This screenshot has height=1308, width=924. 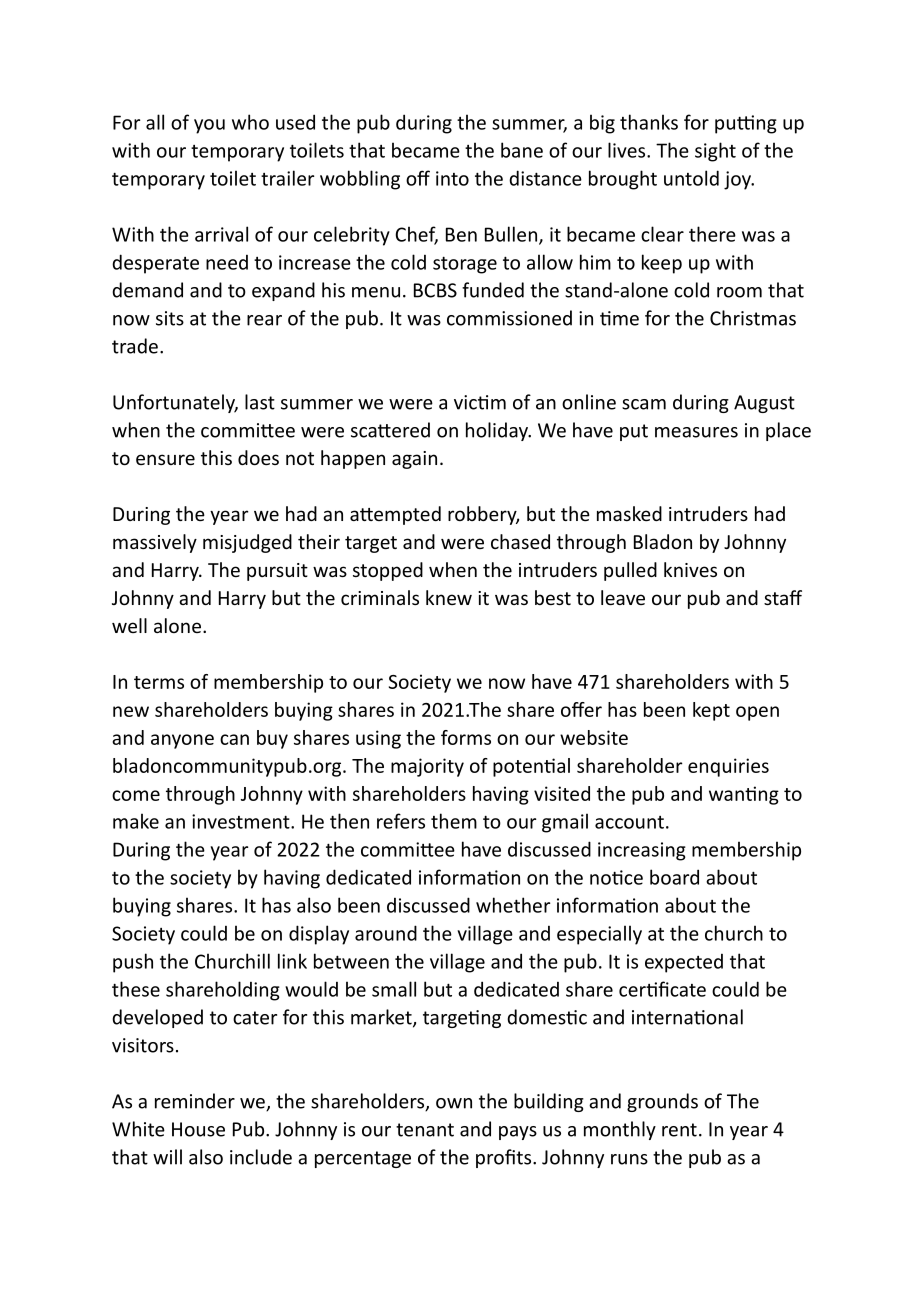 I want to click on you, so click(x=209, y=126).
